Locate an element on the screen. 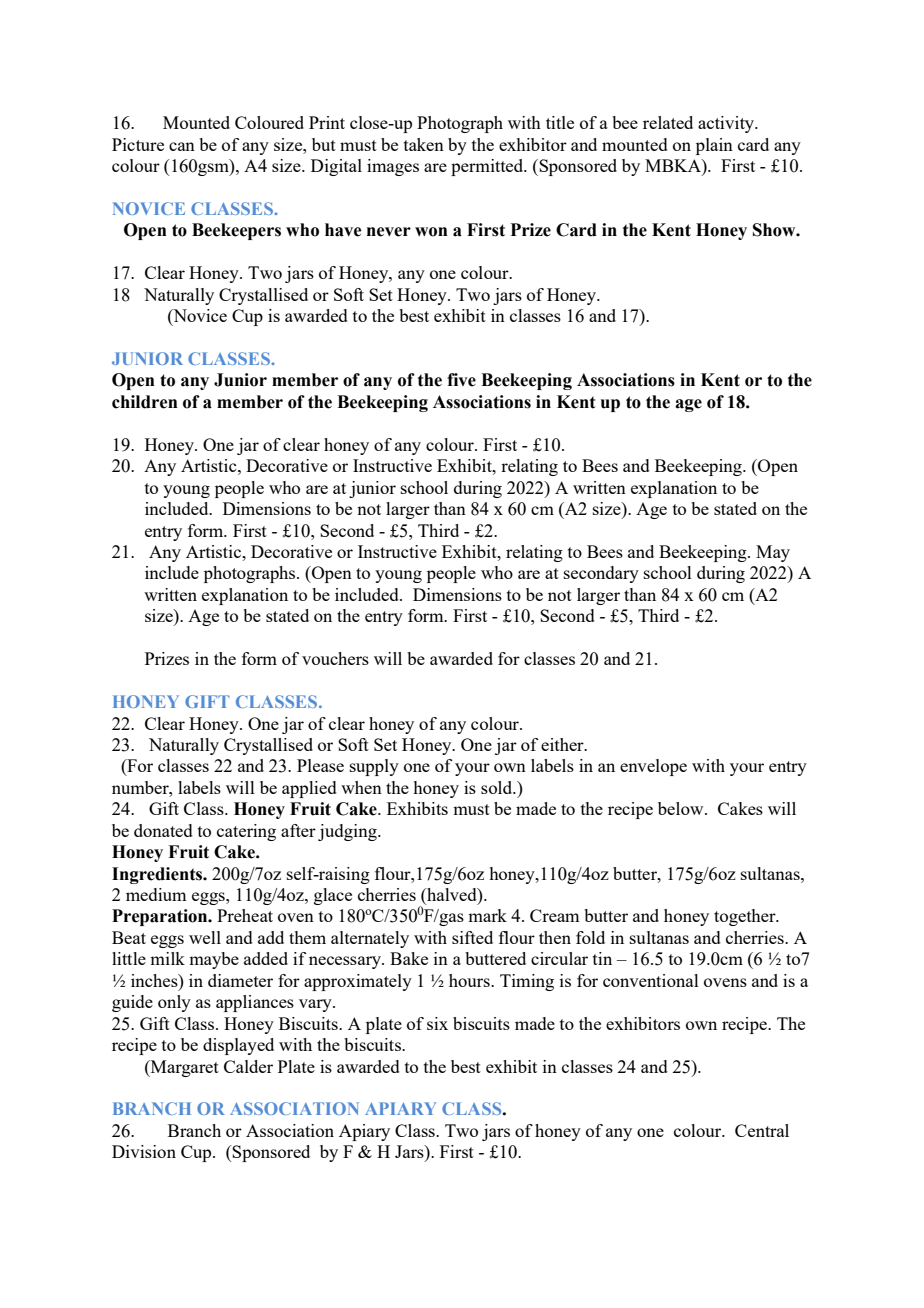 The height and width of the screenshot is (1308, 924). either is located at coordinates (563, 744).
